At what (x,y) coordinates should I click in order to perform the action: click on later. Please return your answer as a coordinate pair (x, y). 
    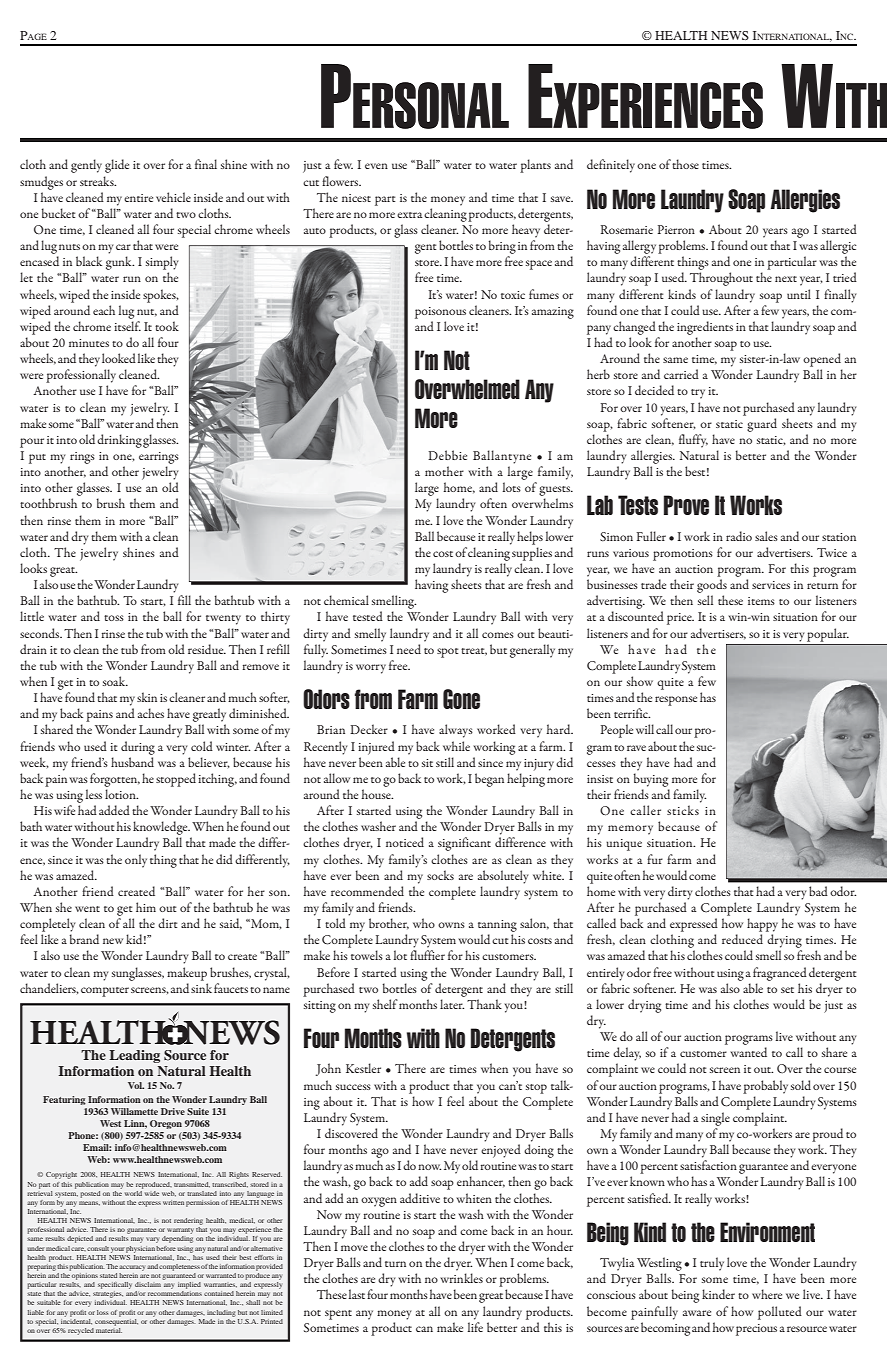
    Looking at the image, I should click on (452, 1004).
